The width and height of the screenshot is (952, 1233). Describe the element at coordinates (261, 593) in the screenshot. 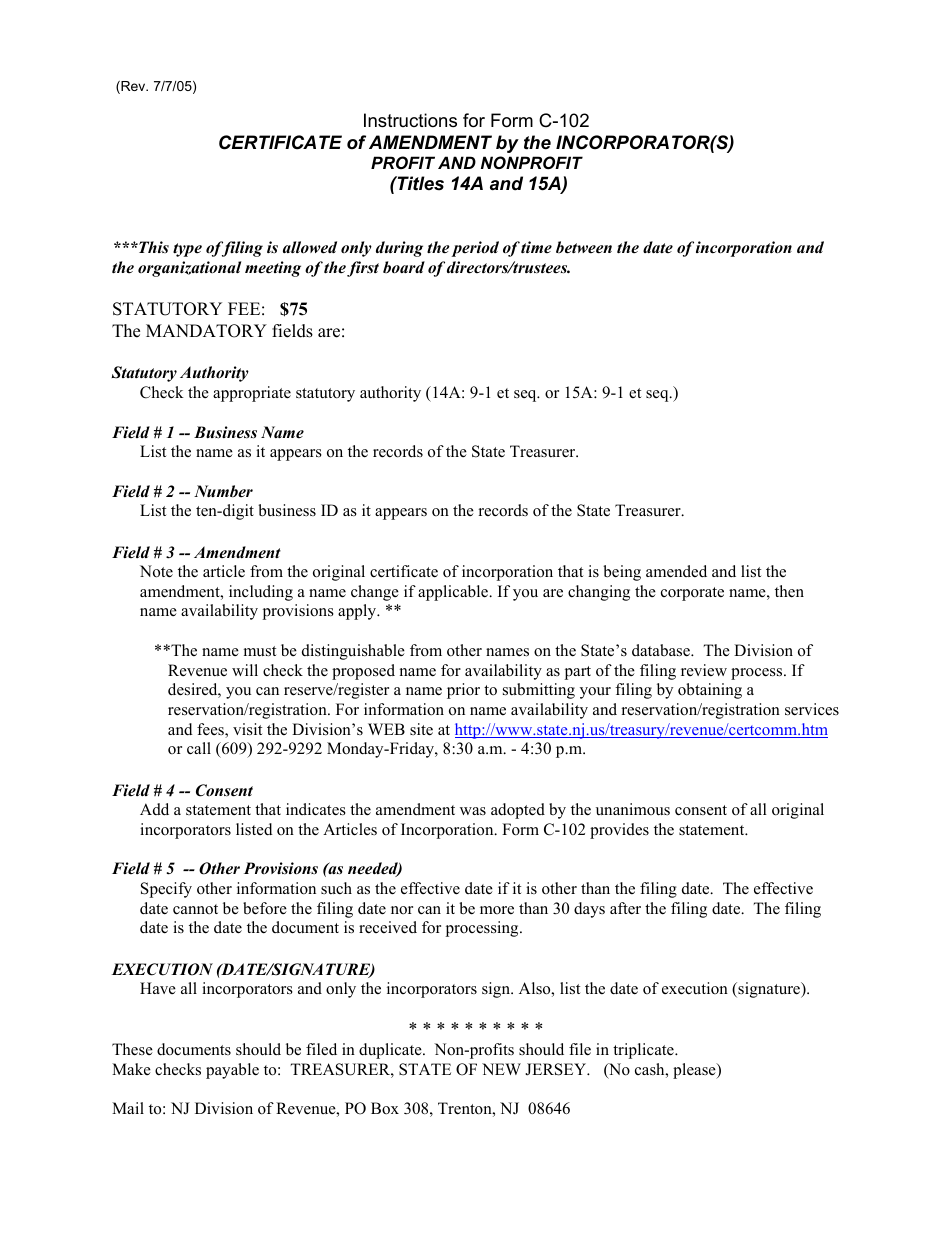

I see `including` at that location.
